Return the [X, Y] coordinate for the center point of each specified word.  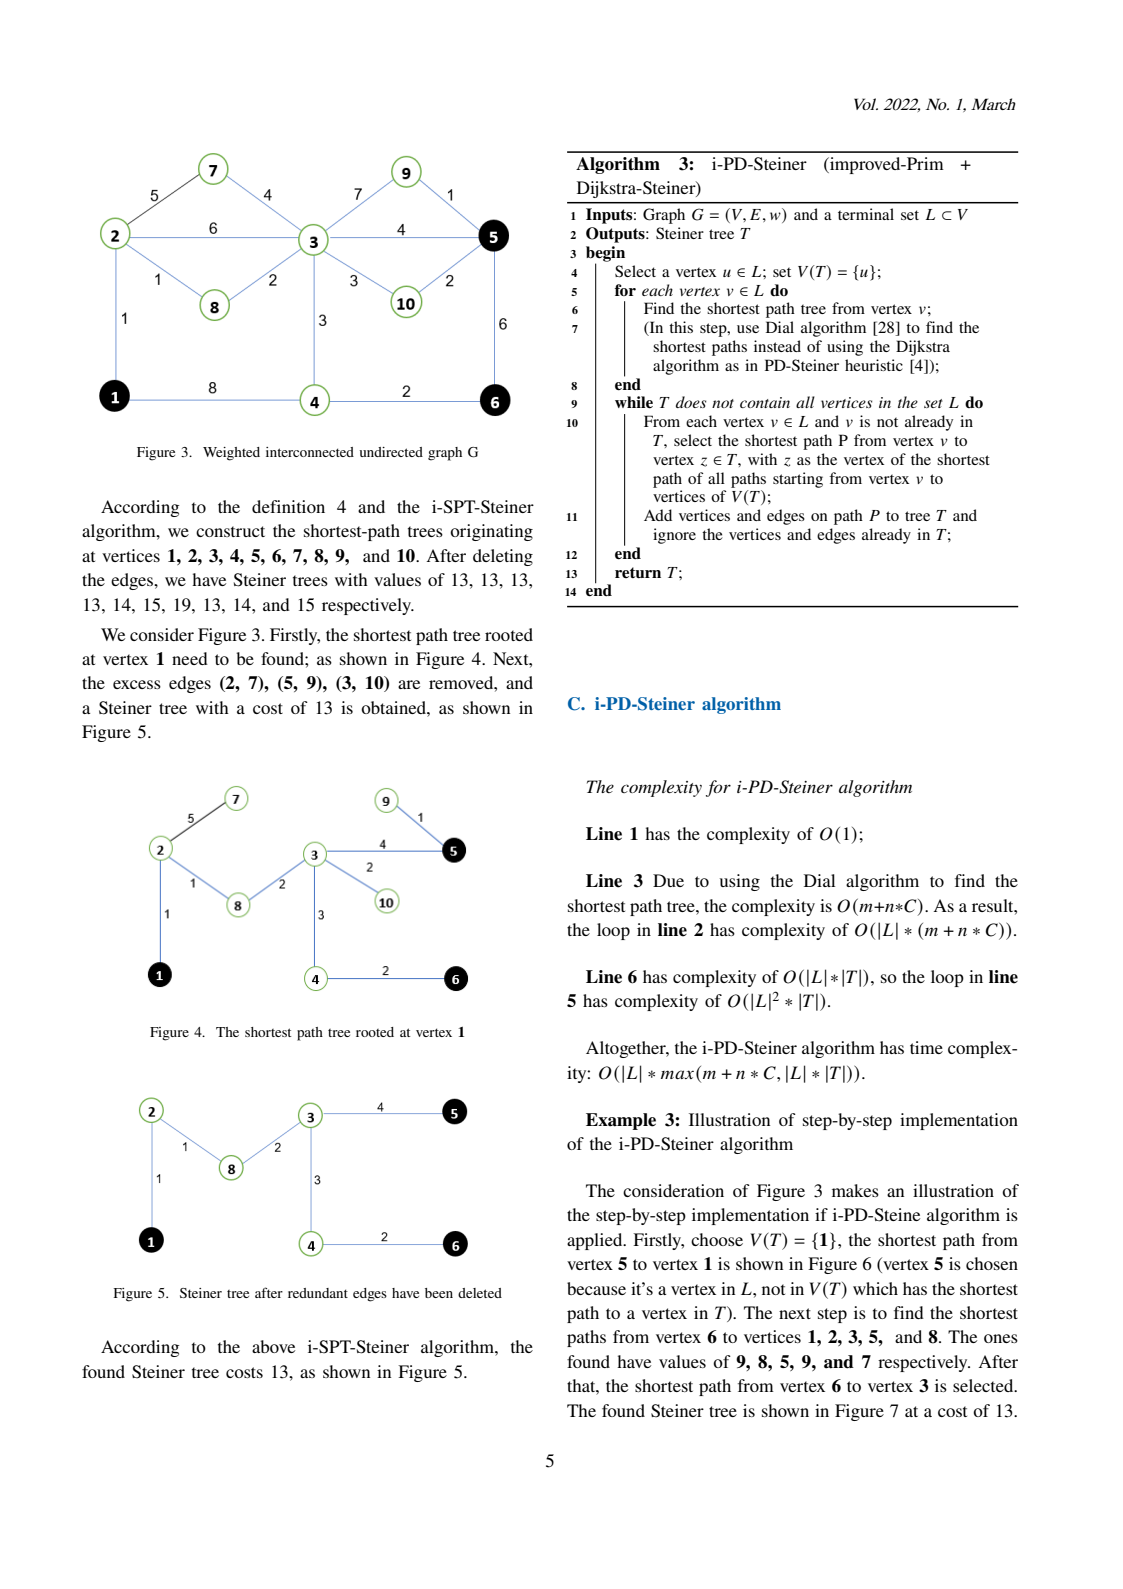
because [596, 1288]
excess [137, 684]
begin [605, 255]
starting [798, 480]
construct [230, 531]
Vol [866, 104]
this [681, 327]
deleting [503, 557]
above [273, 1346]
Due [668, 880]
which [875, 1288]
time [926, 1047]
